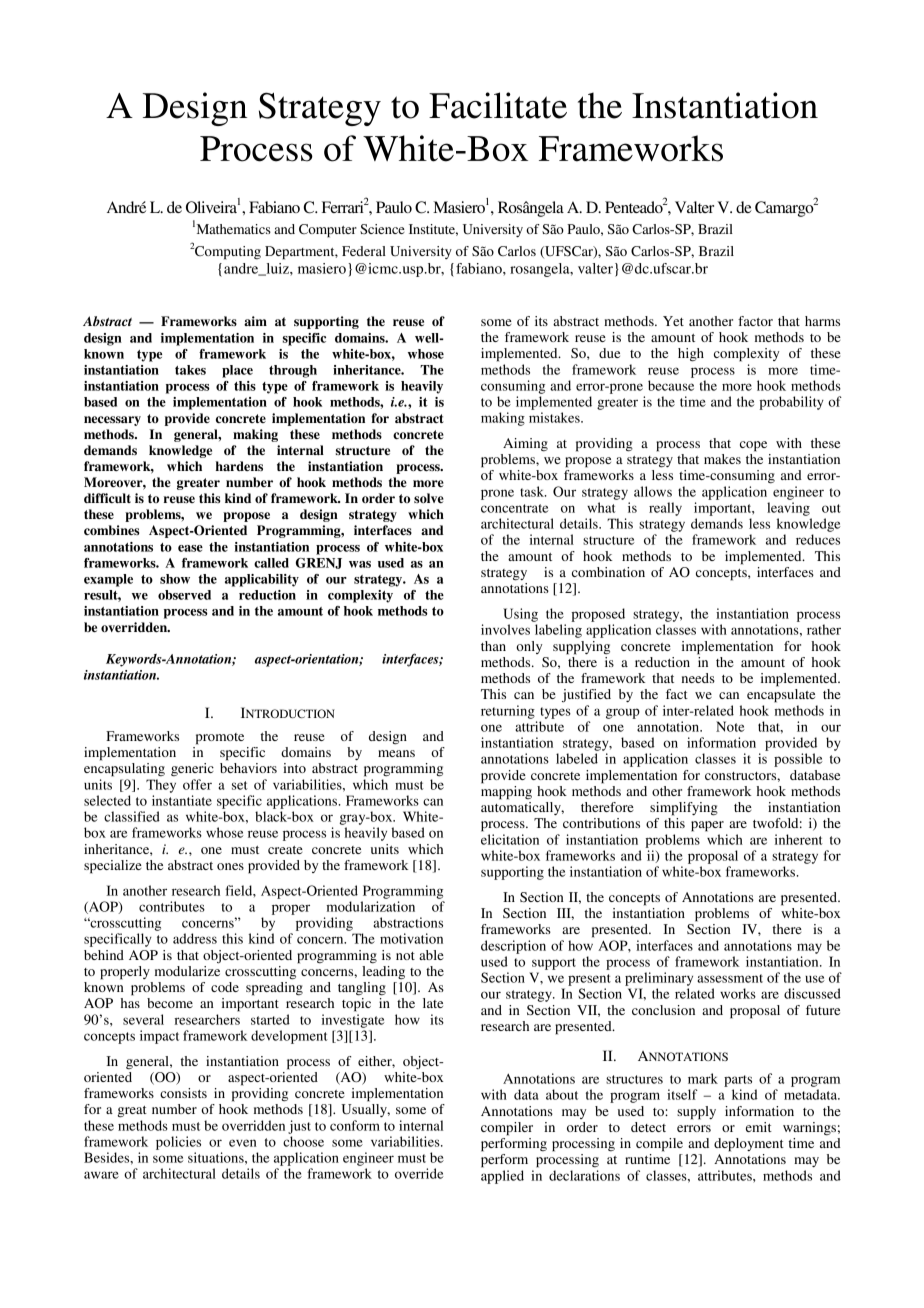 The width and height of the screenshot is (924, 1308). I want to click on Computer, so click(328, 231).
